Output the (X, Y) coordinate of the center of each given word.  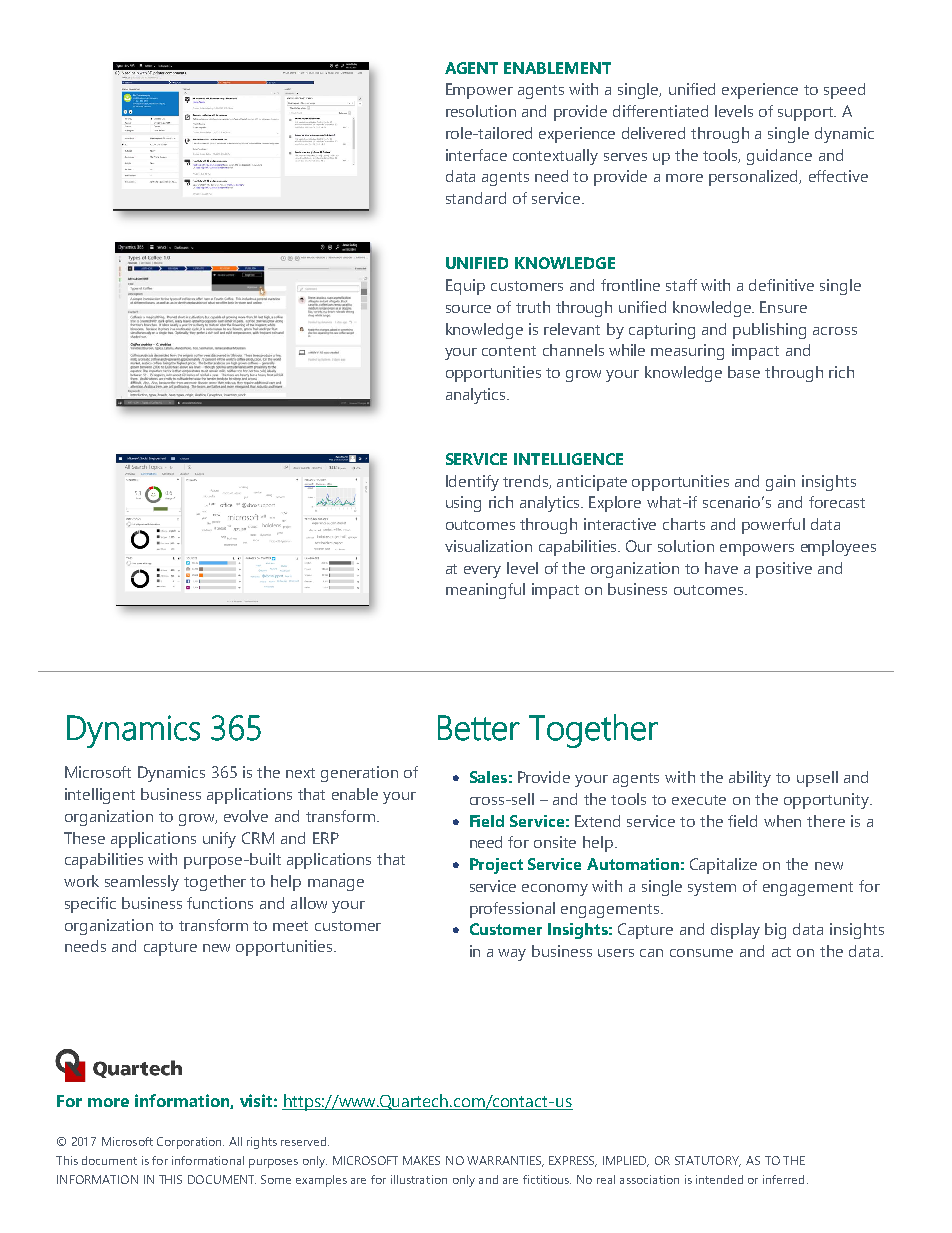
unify (219, 840)
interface (476, 155)
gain (780, 483)
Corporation (190, 1143)
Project (496, 866)
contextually (555, 157)
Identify (472, 483)
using (463, 504)
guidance (779, 157)
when (782, 821)
